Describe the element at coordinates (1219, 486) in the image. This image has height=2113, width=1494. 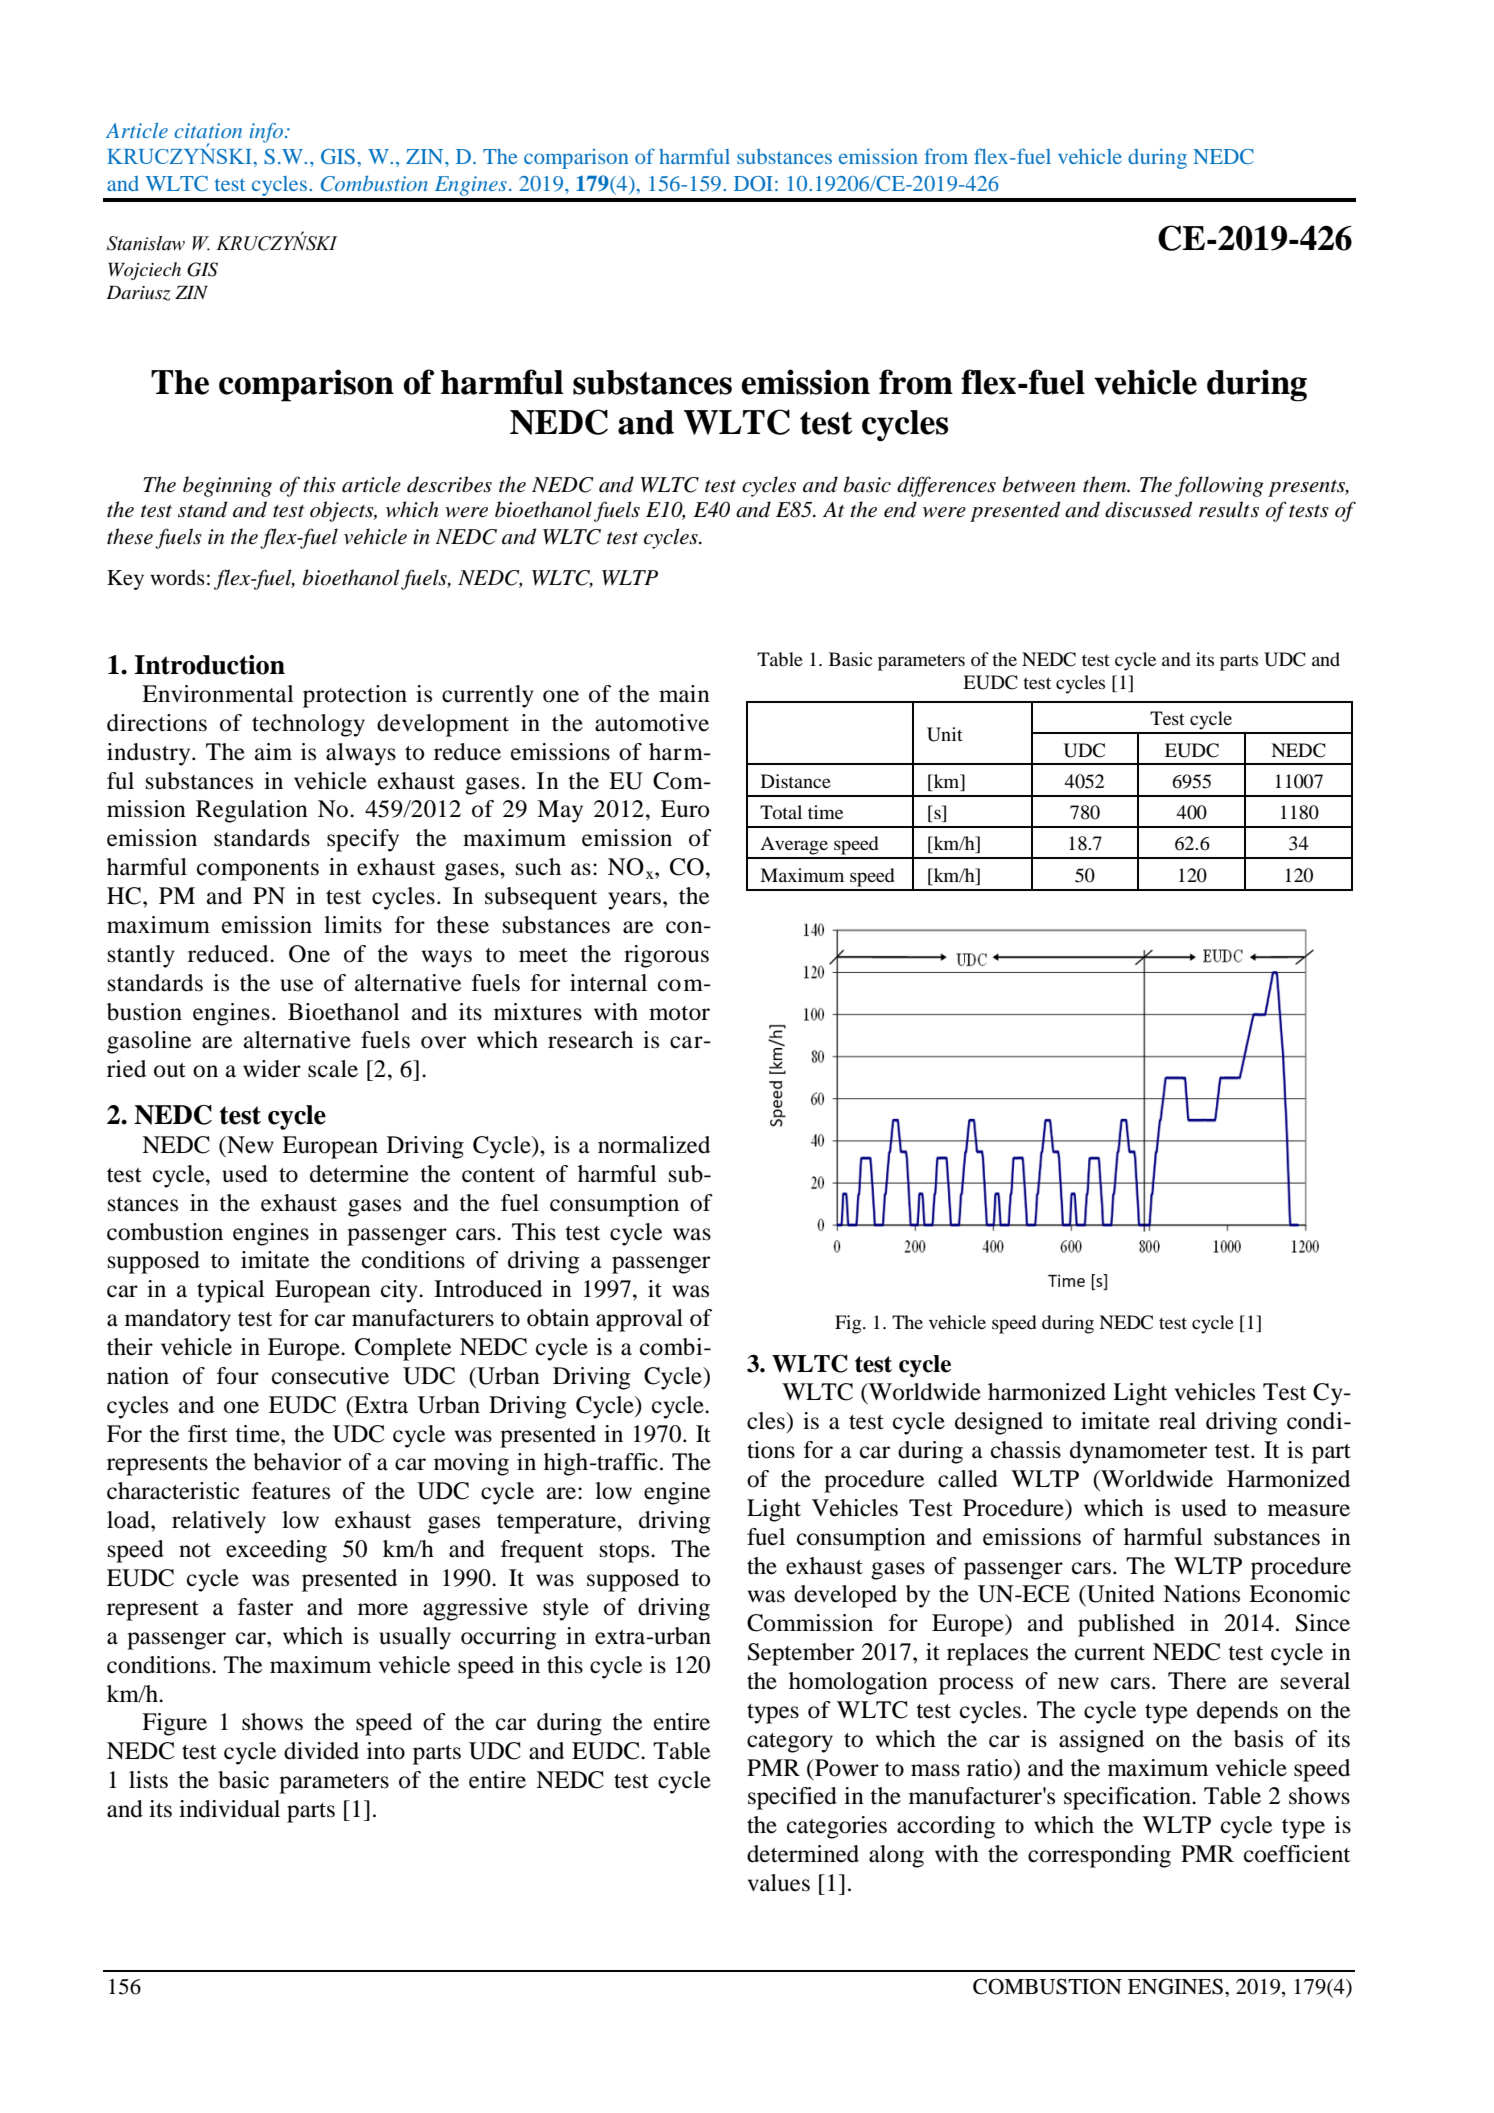
I see `following` at that location.
